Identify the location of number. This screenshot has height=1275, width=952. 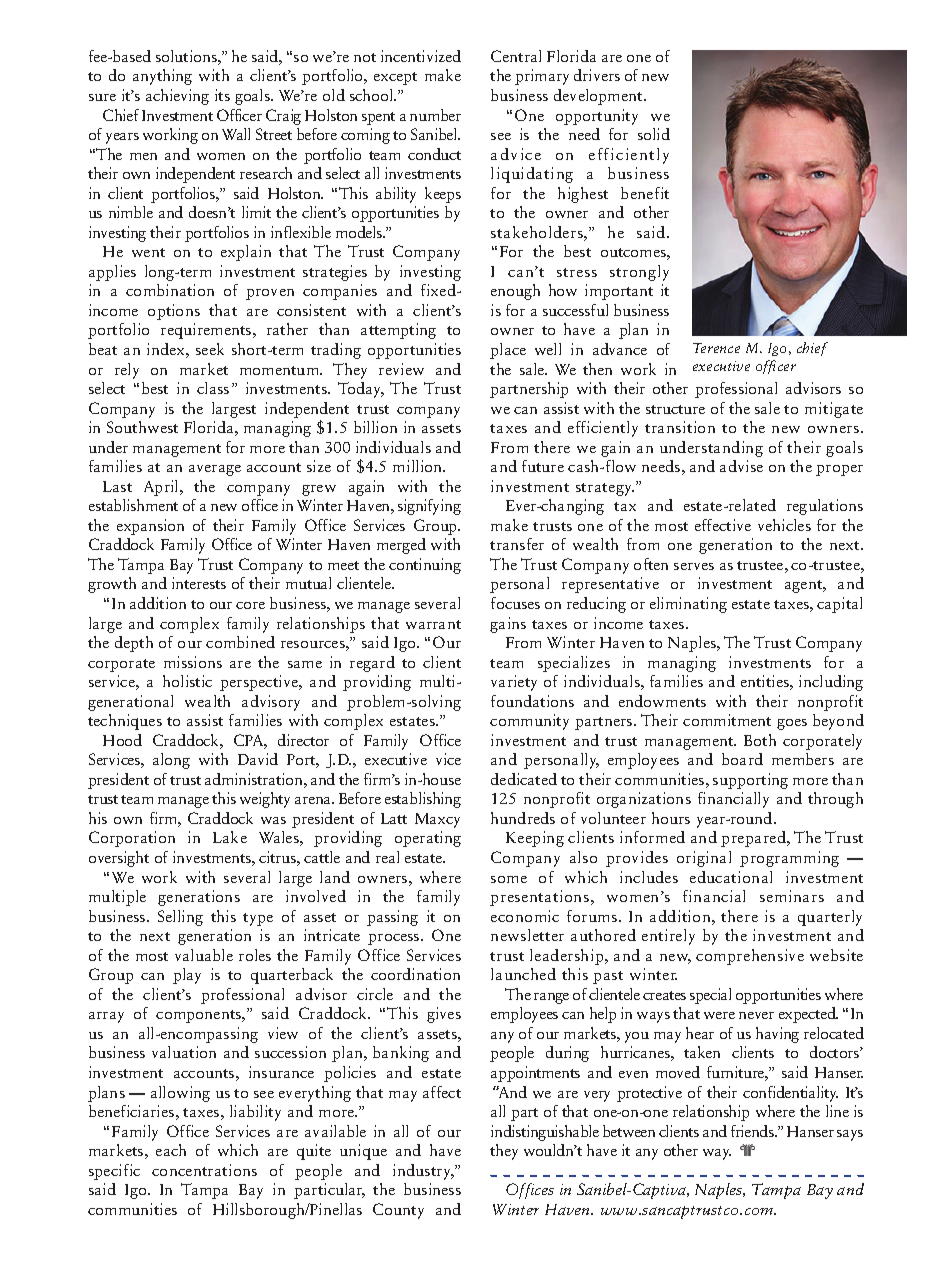
(435, 115).
